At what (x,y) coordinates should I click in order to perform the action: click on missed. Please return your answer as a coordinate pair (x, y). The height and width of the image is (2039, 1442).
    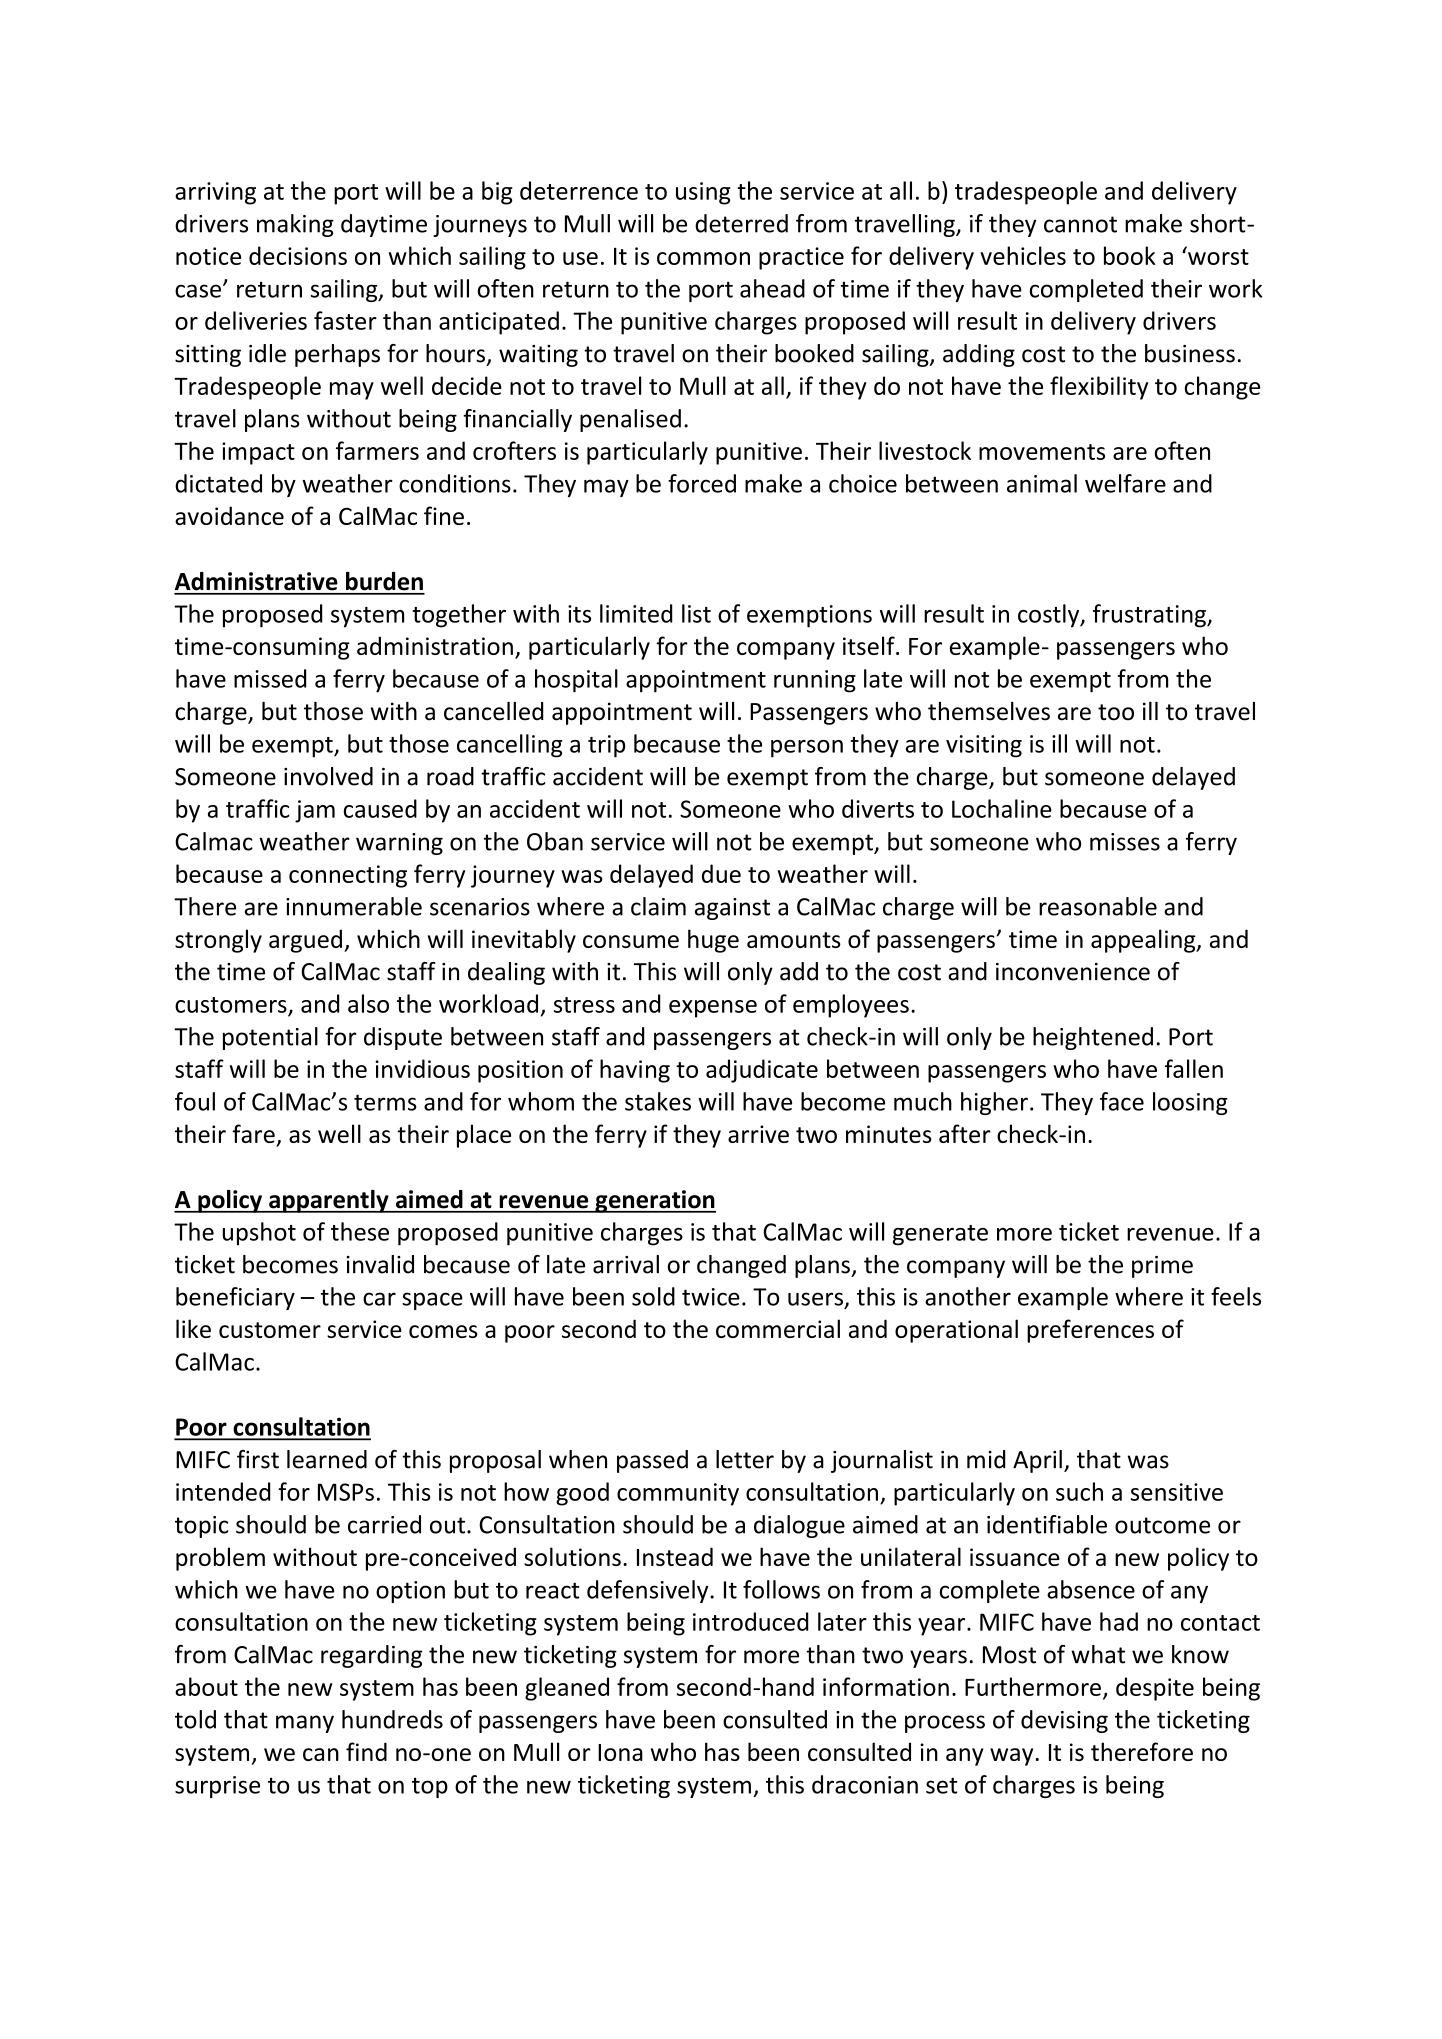
    Looking at the image, I should click on (270, 678).
